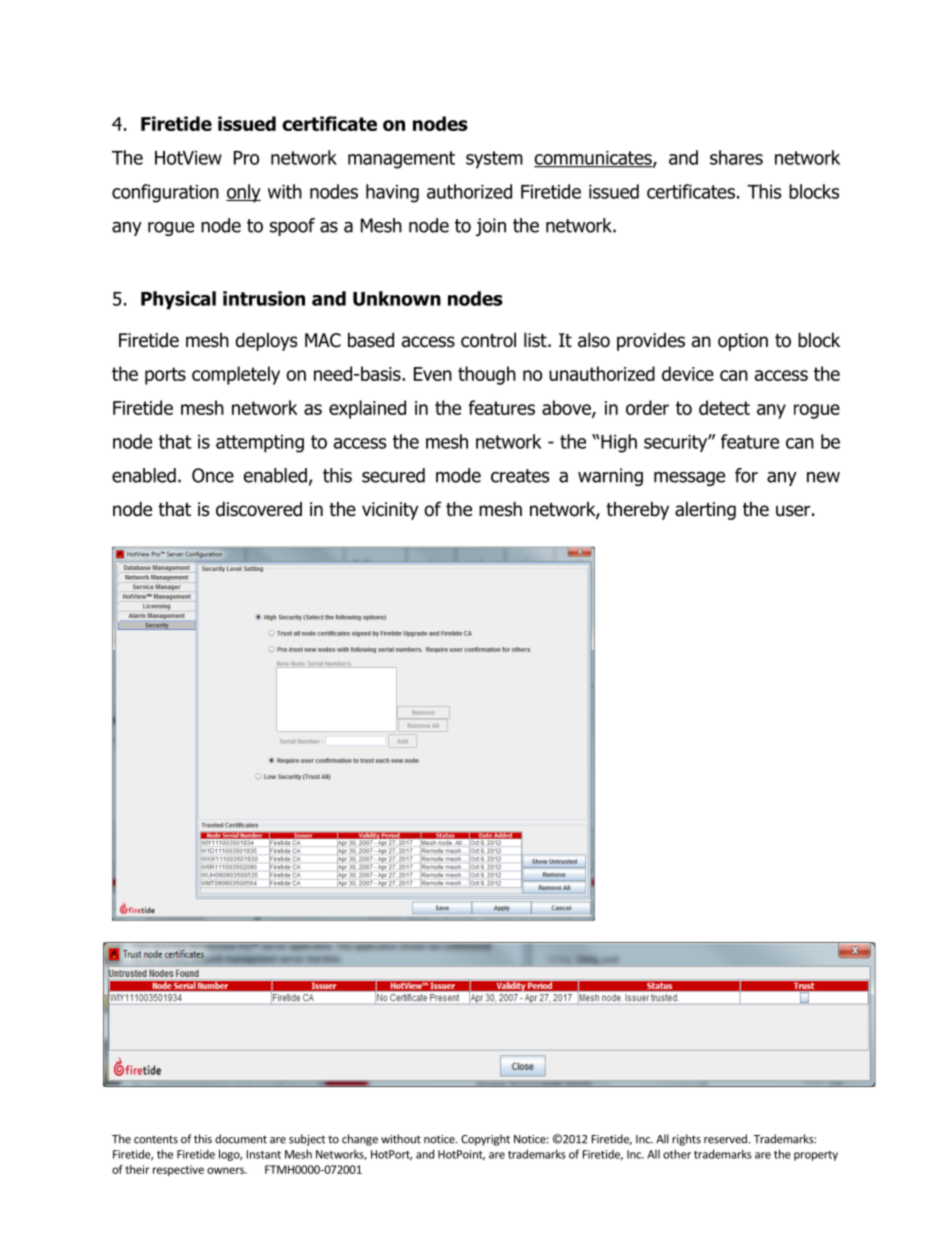  What do you see at coordinates (726, 1139) in the document?
I see `reserved` at bounding box center [726, 1139].
